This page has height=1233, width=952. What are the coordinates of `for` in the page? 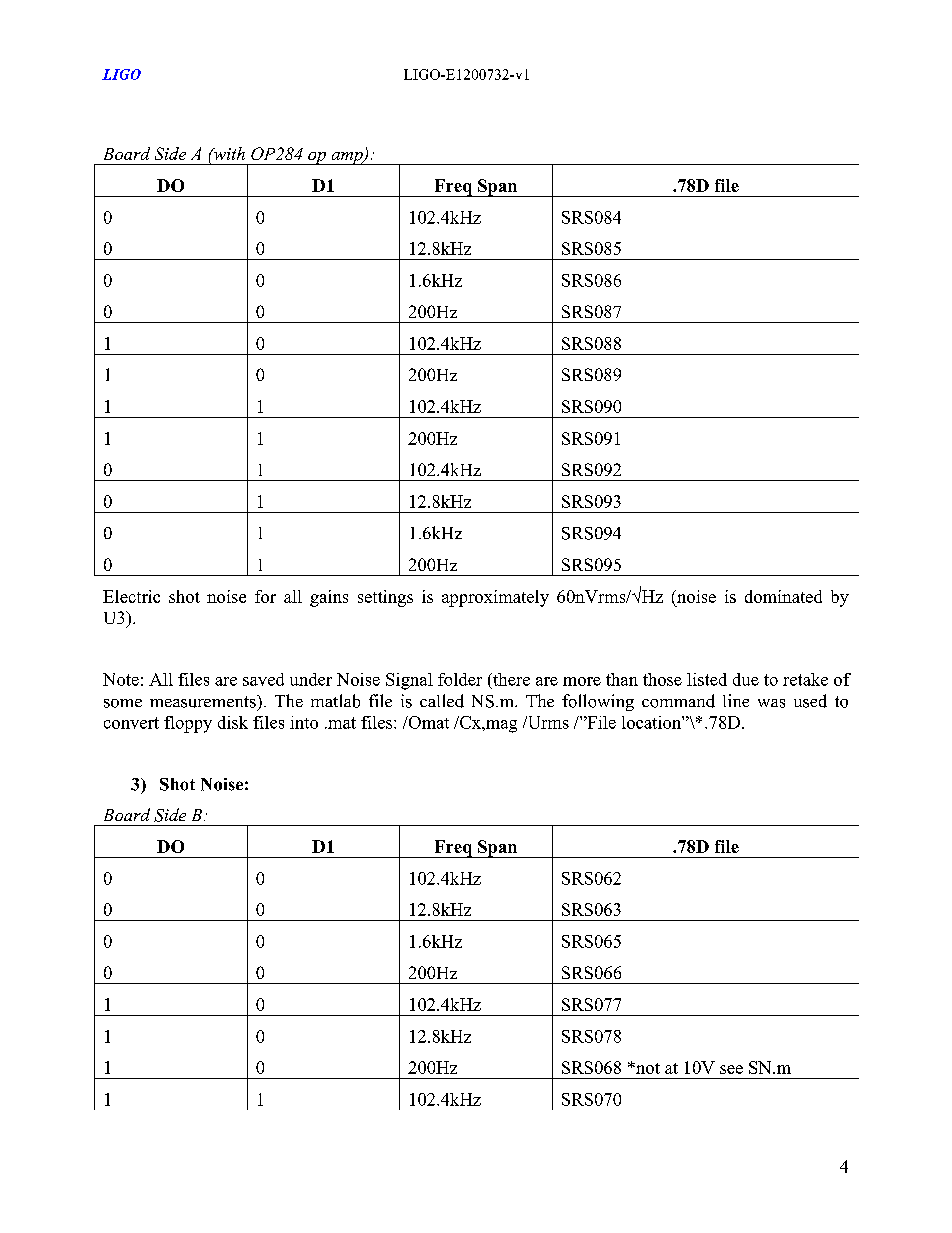 It's located at (265, 596).
